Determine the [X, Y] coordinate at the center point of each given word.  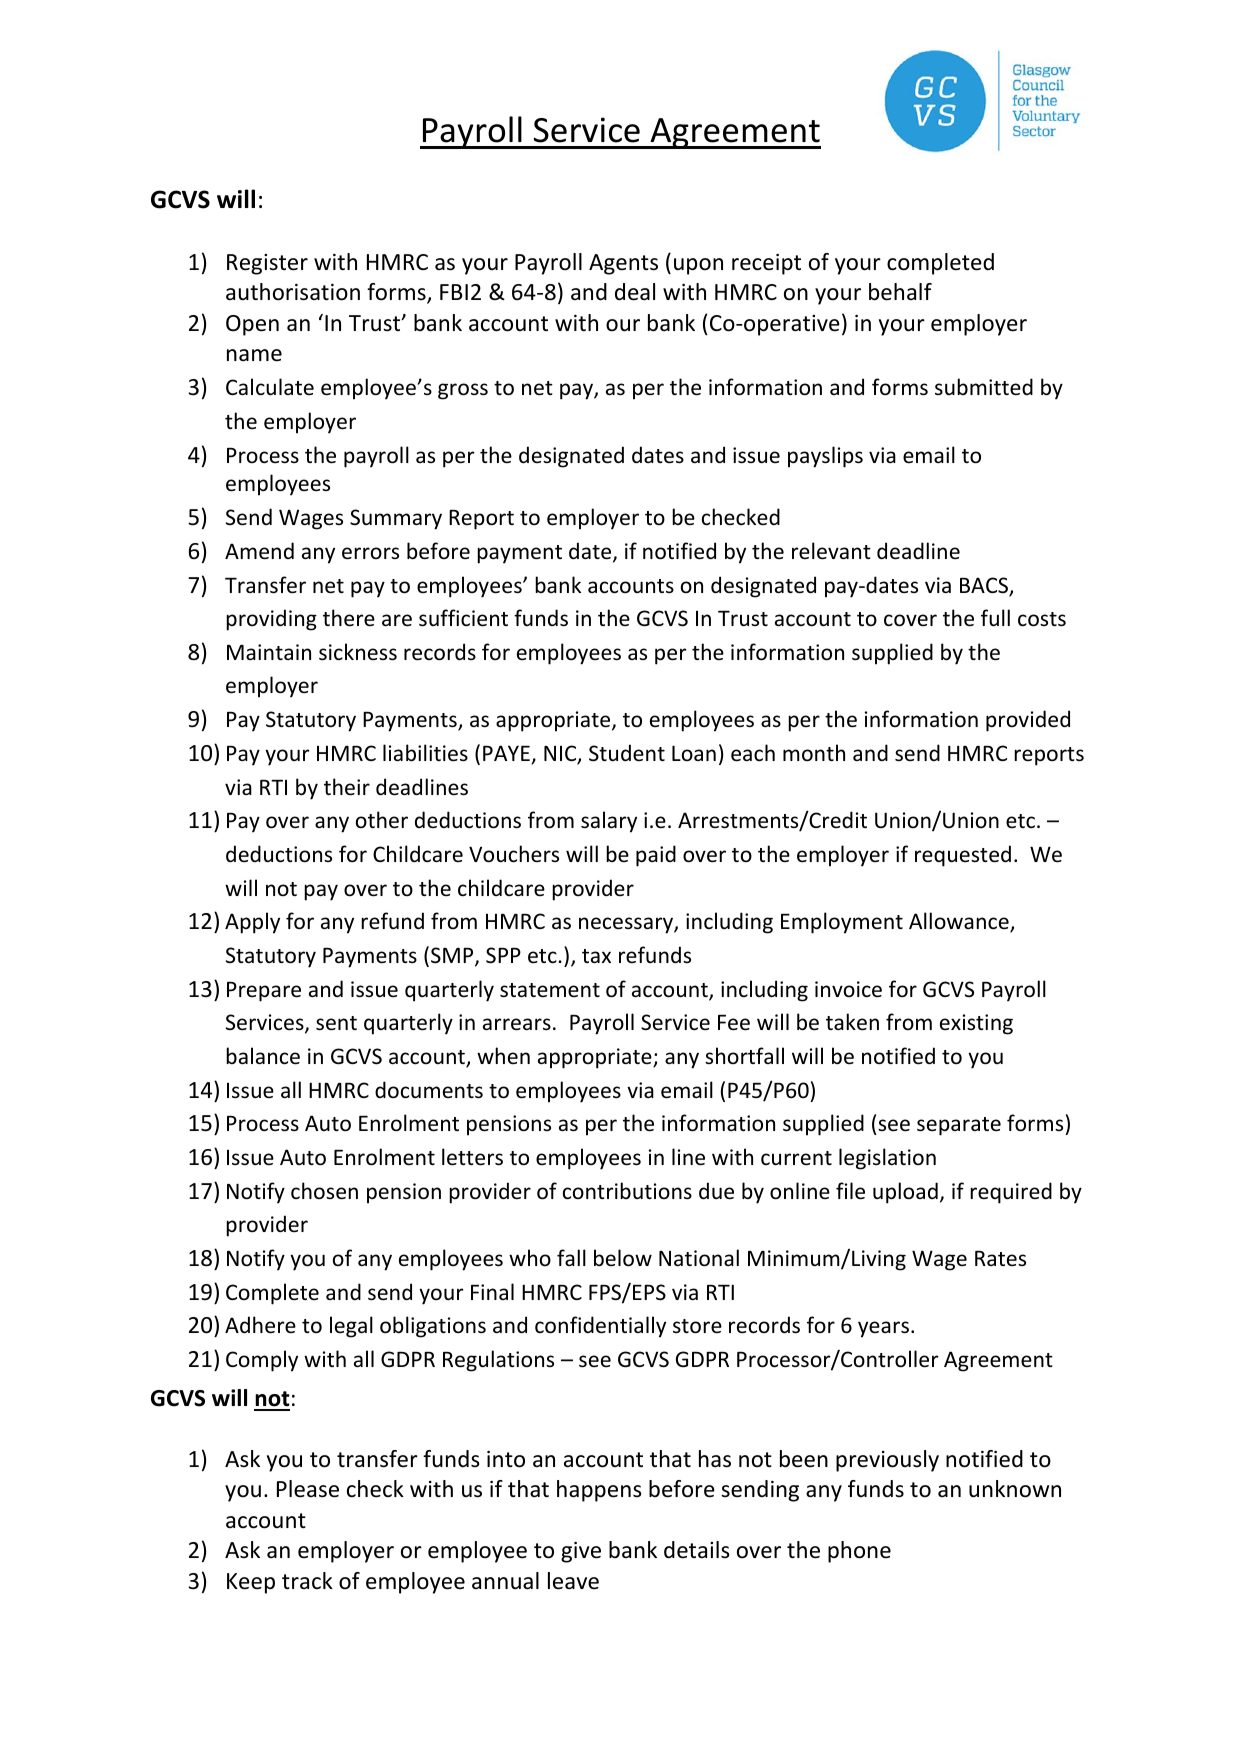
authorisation [293, 292]
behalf [900, 292]
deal [635, 292]
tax [596, 956]
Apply [252, 923]
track [307, 1581]
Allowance [960, 922]
